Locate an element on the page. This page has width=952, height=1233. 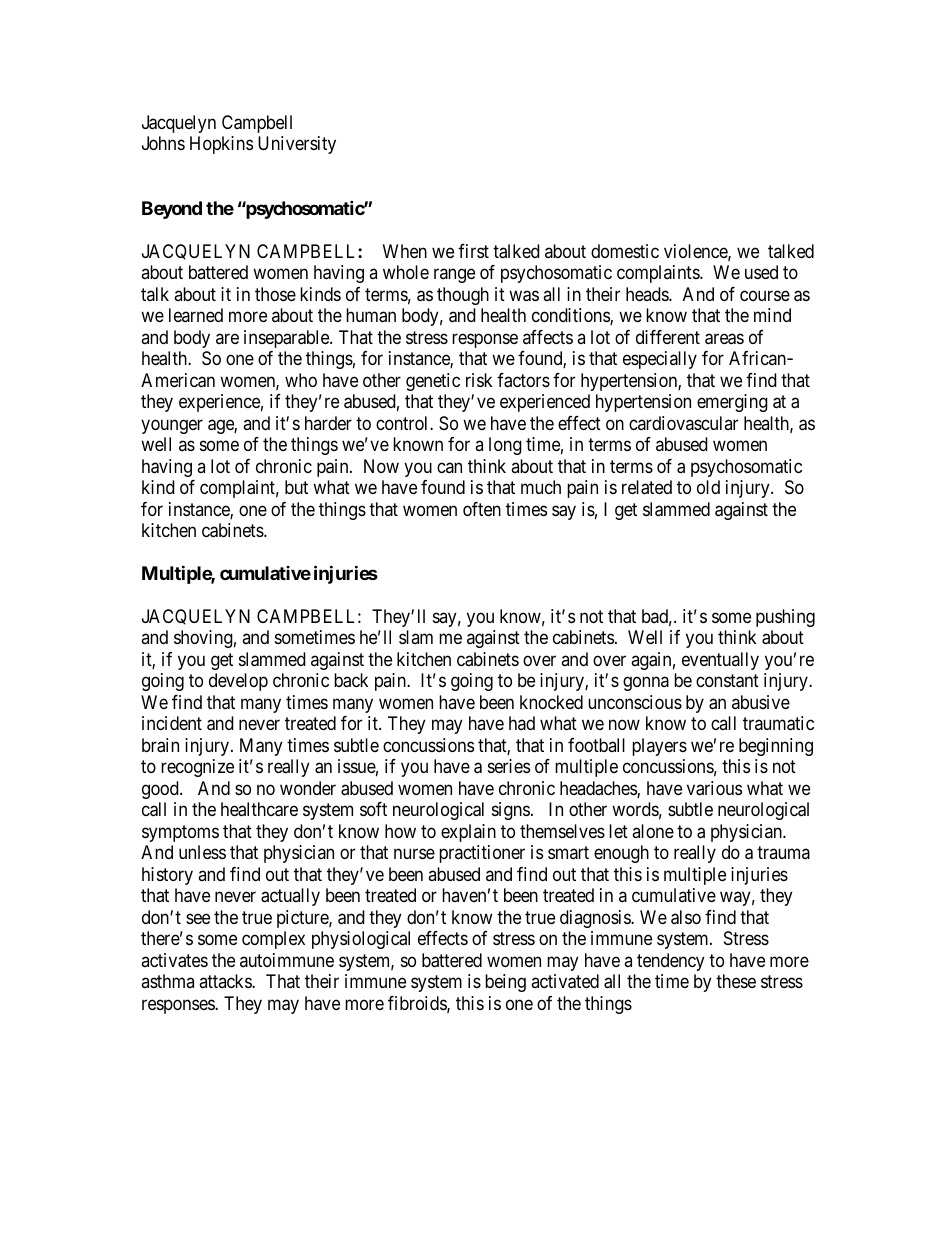
attacks is located at coordinates (226, 981).
